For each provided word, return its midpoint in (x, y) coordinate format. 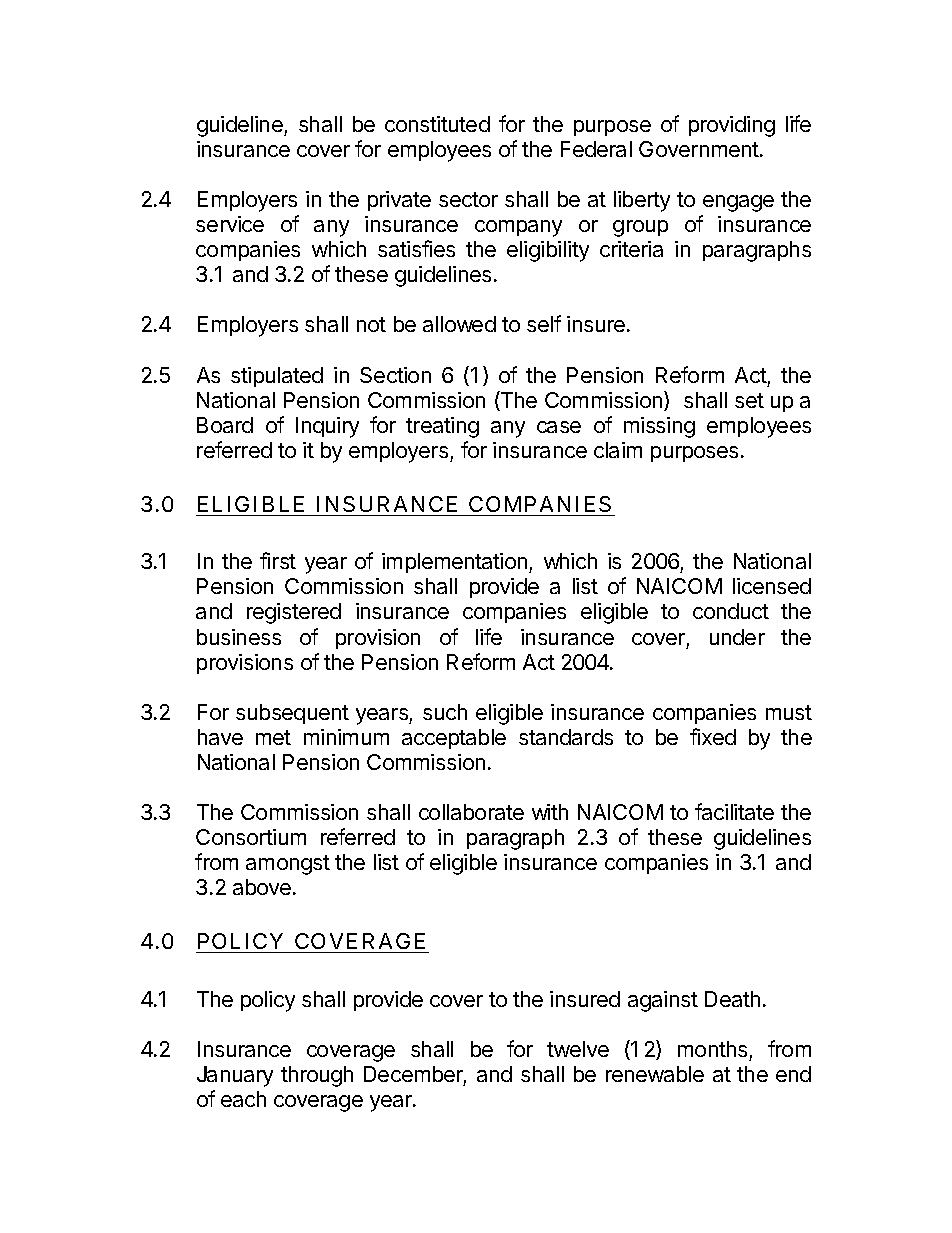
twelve (578, 1049)
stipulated (277, 377)
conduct (731, 611)
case (559, 427)
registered (294, 613)
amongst (288, 865)
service (230, 224)
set (749, 400)
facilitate (734, 811)
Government (700, 149)
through (317, 1076)
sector (468, 199)
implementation (456, 563)
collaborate (471, 812)
